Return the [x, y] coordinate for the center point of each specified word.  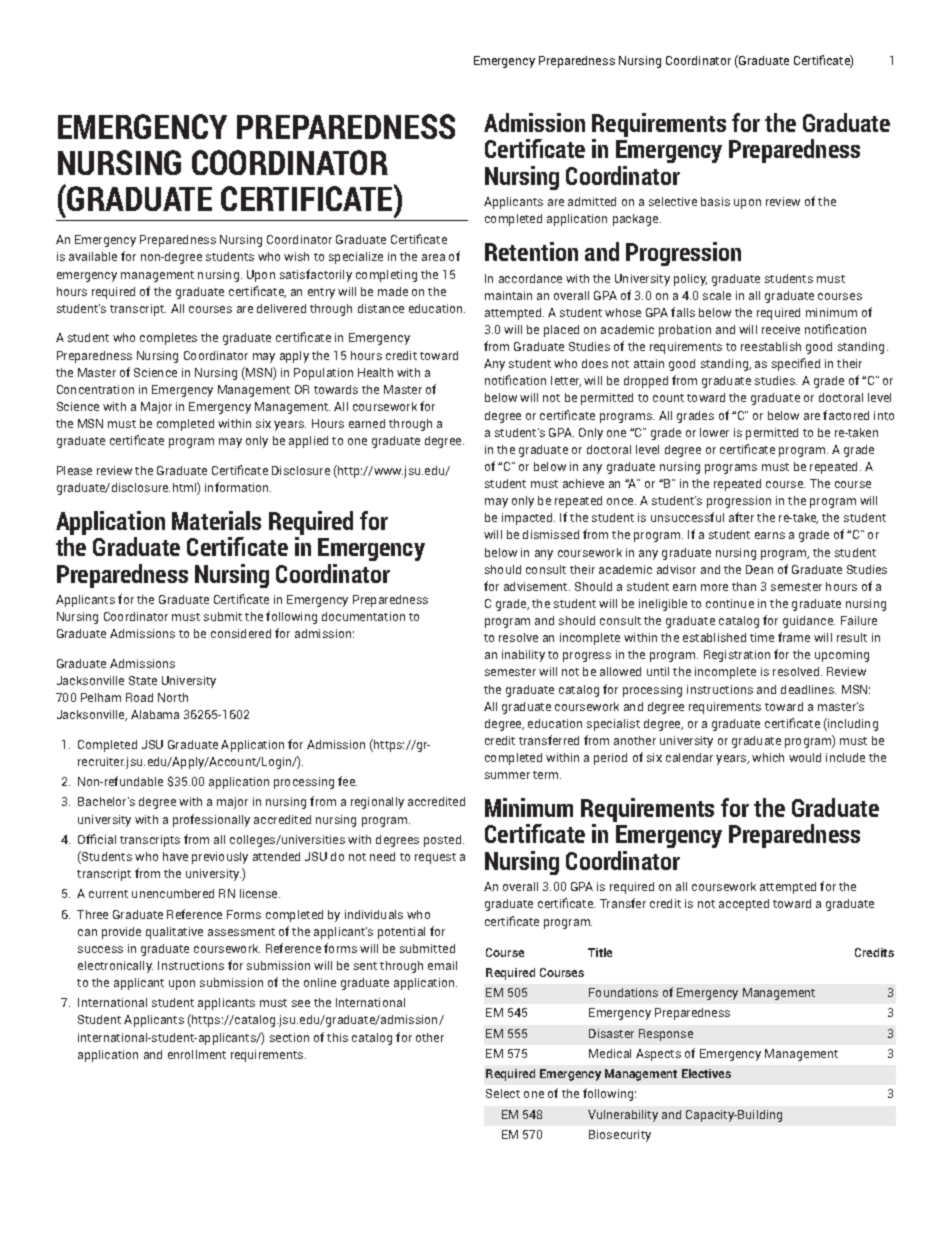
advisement [537, 586]
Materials [216, 520]
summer [507, 775]
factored [846, 415]
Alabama [155, 714]
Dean [759, 569]
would [805, 757]
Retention [531, 251]
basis [715, 201]
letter [566, 381]
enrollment [197, 1054]
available [93, 256]
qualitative [174, 933]
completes [168, 339]
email [442, 965]
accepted [744, 905]
